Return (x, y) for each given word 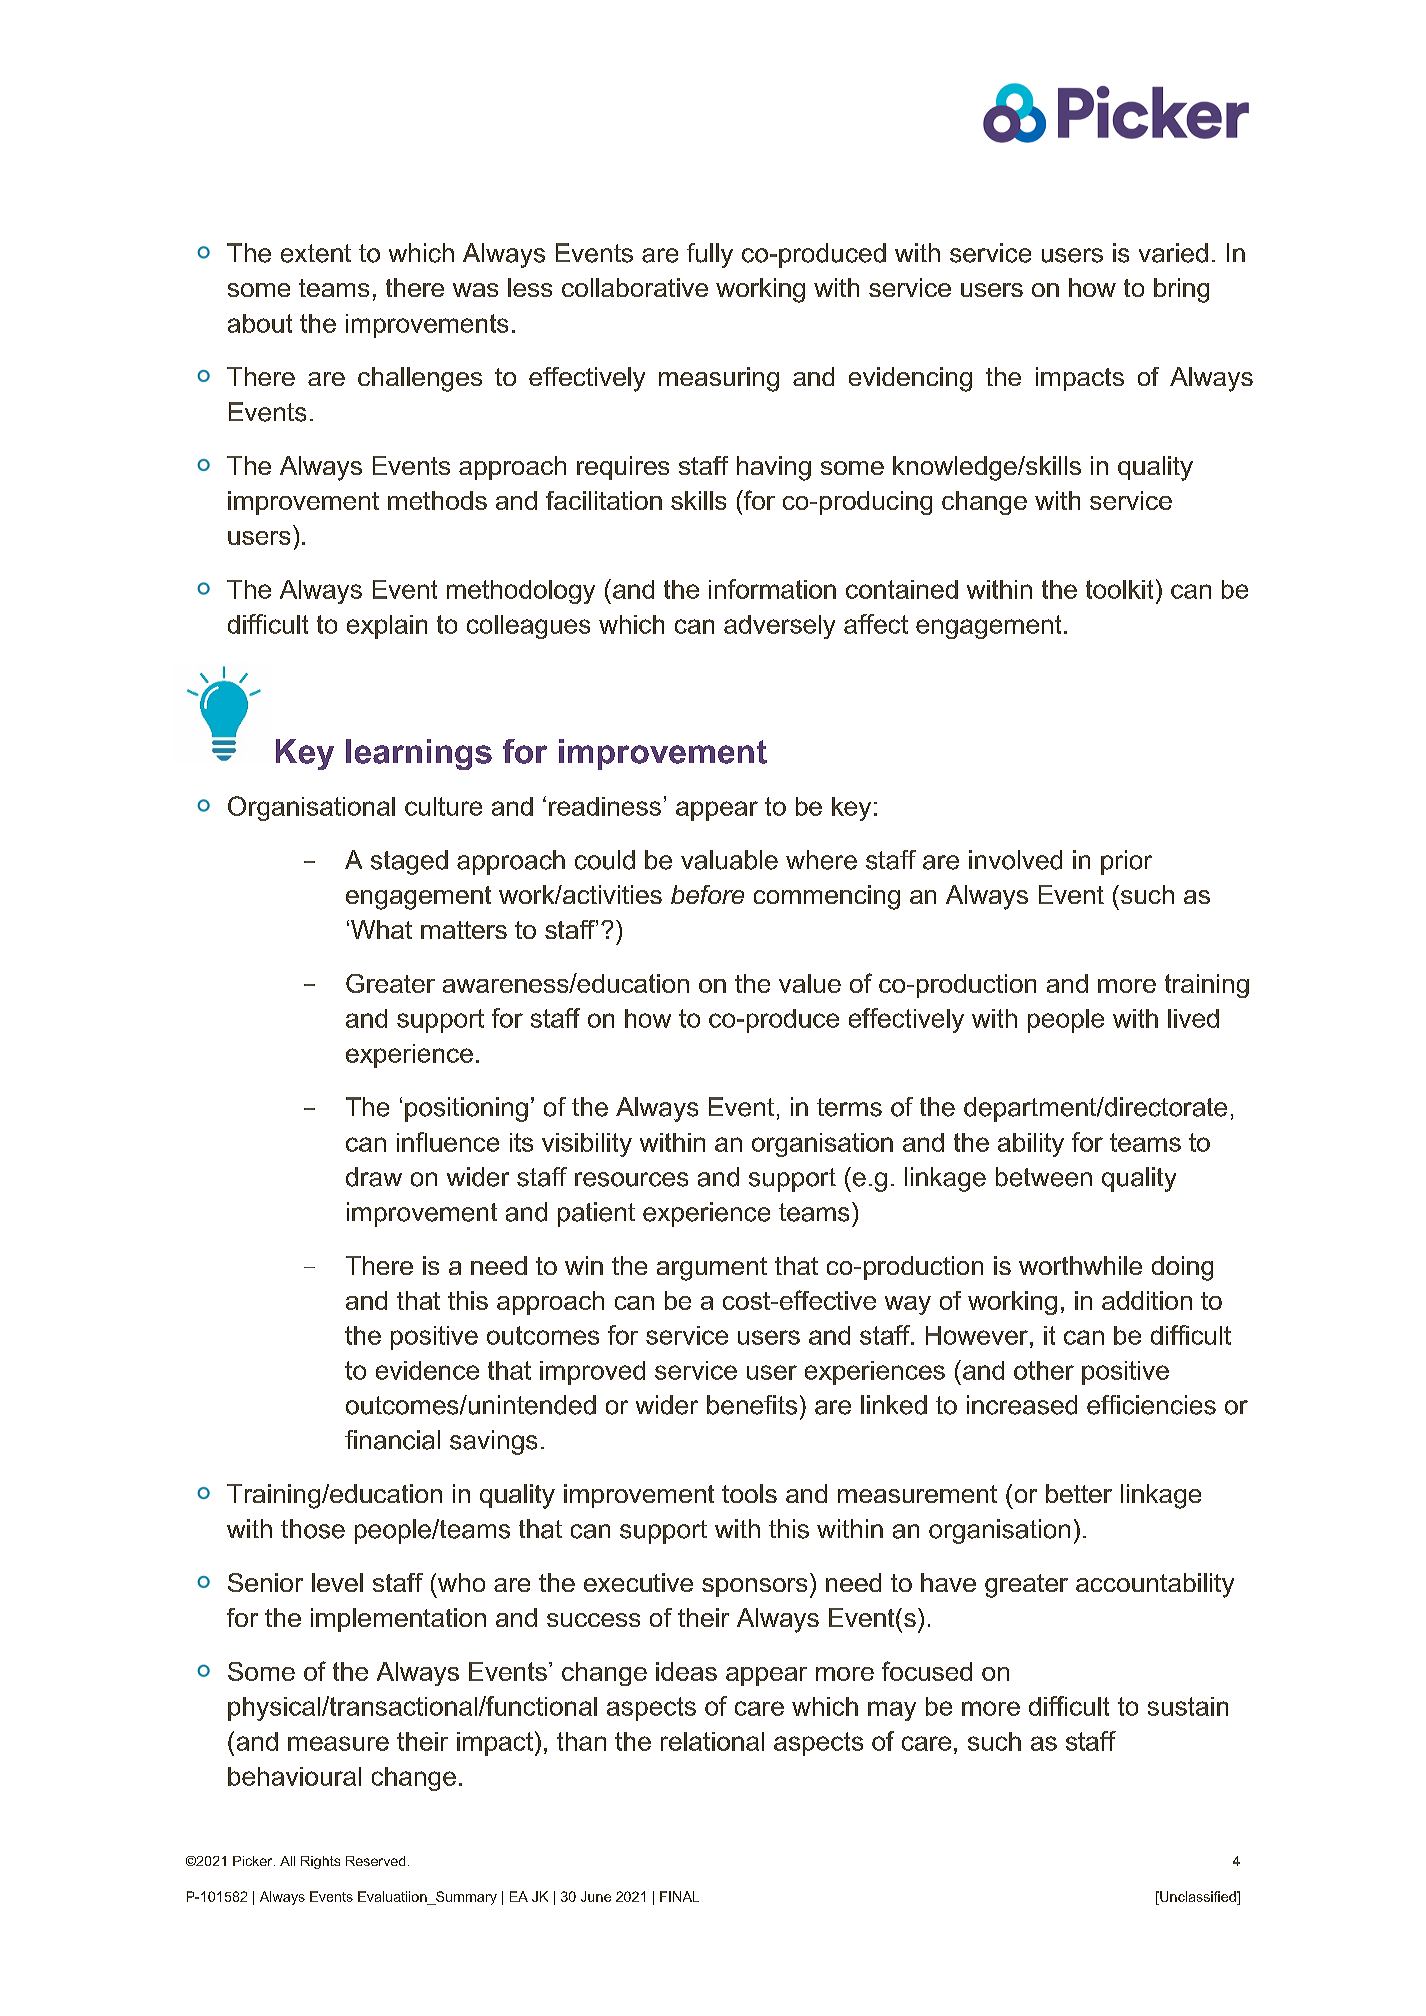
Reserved (375, 1861)
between (1044, 1177)
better (1079, 1493)
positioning (466, 1109)
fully (710, 255)
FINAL (679, 1896)
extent (316, 253)
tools (749, 1493)
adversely (779, 627)
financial (392, 1440)
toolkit (1119, 589)
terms (849, 1107)
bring (1181, 290)
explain (387, 627)
